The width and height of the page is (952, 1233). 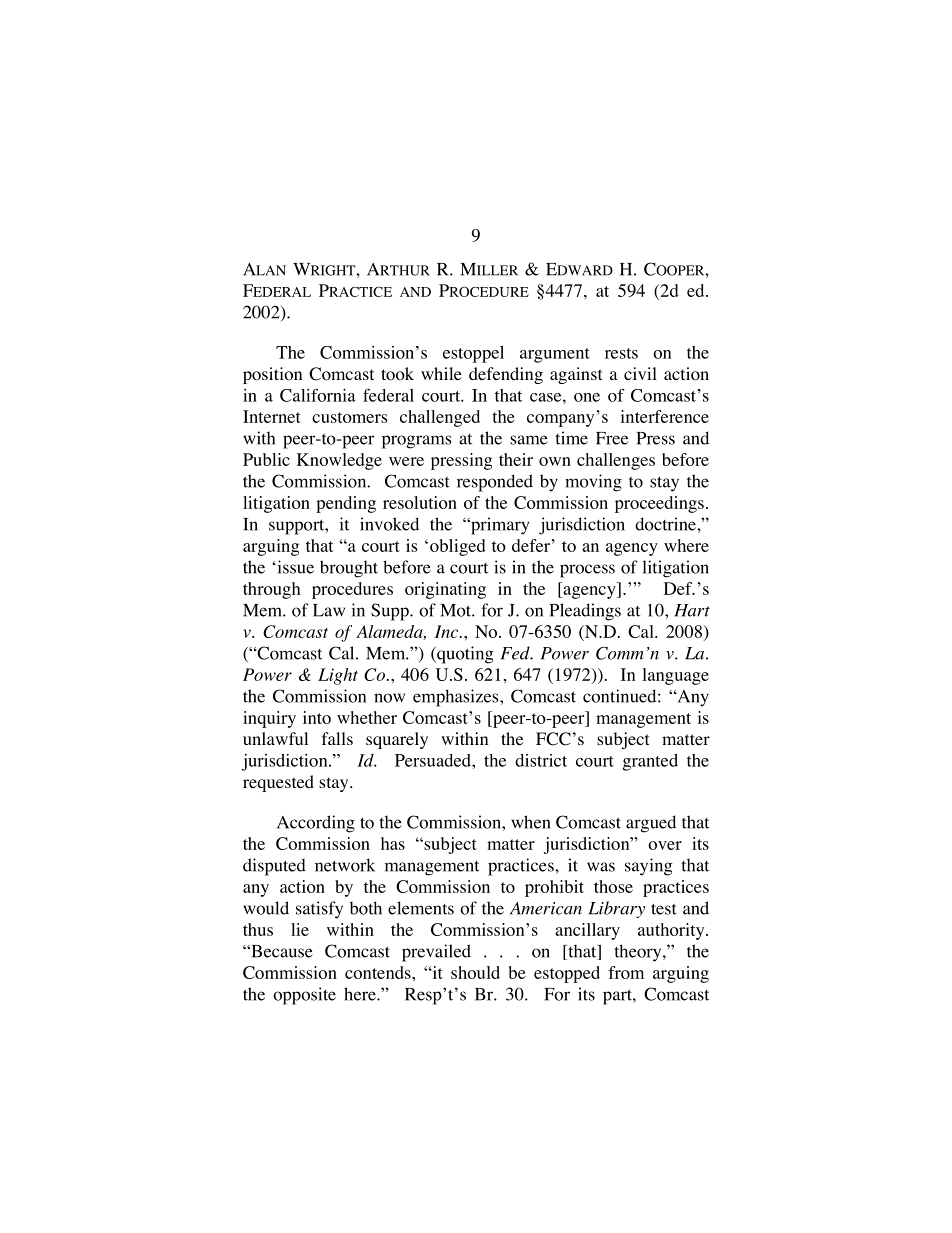 I want to click on California, so click(x=318, y=395).
